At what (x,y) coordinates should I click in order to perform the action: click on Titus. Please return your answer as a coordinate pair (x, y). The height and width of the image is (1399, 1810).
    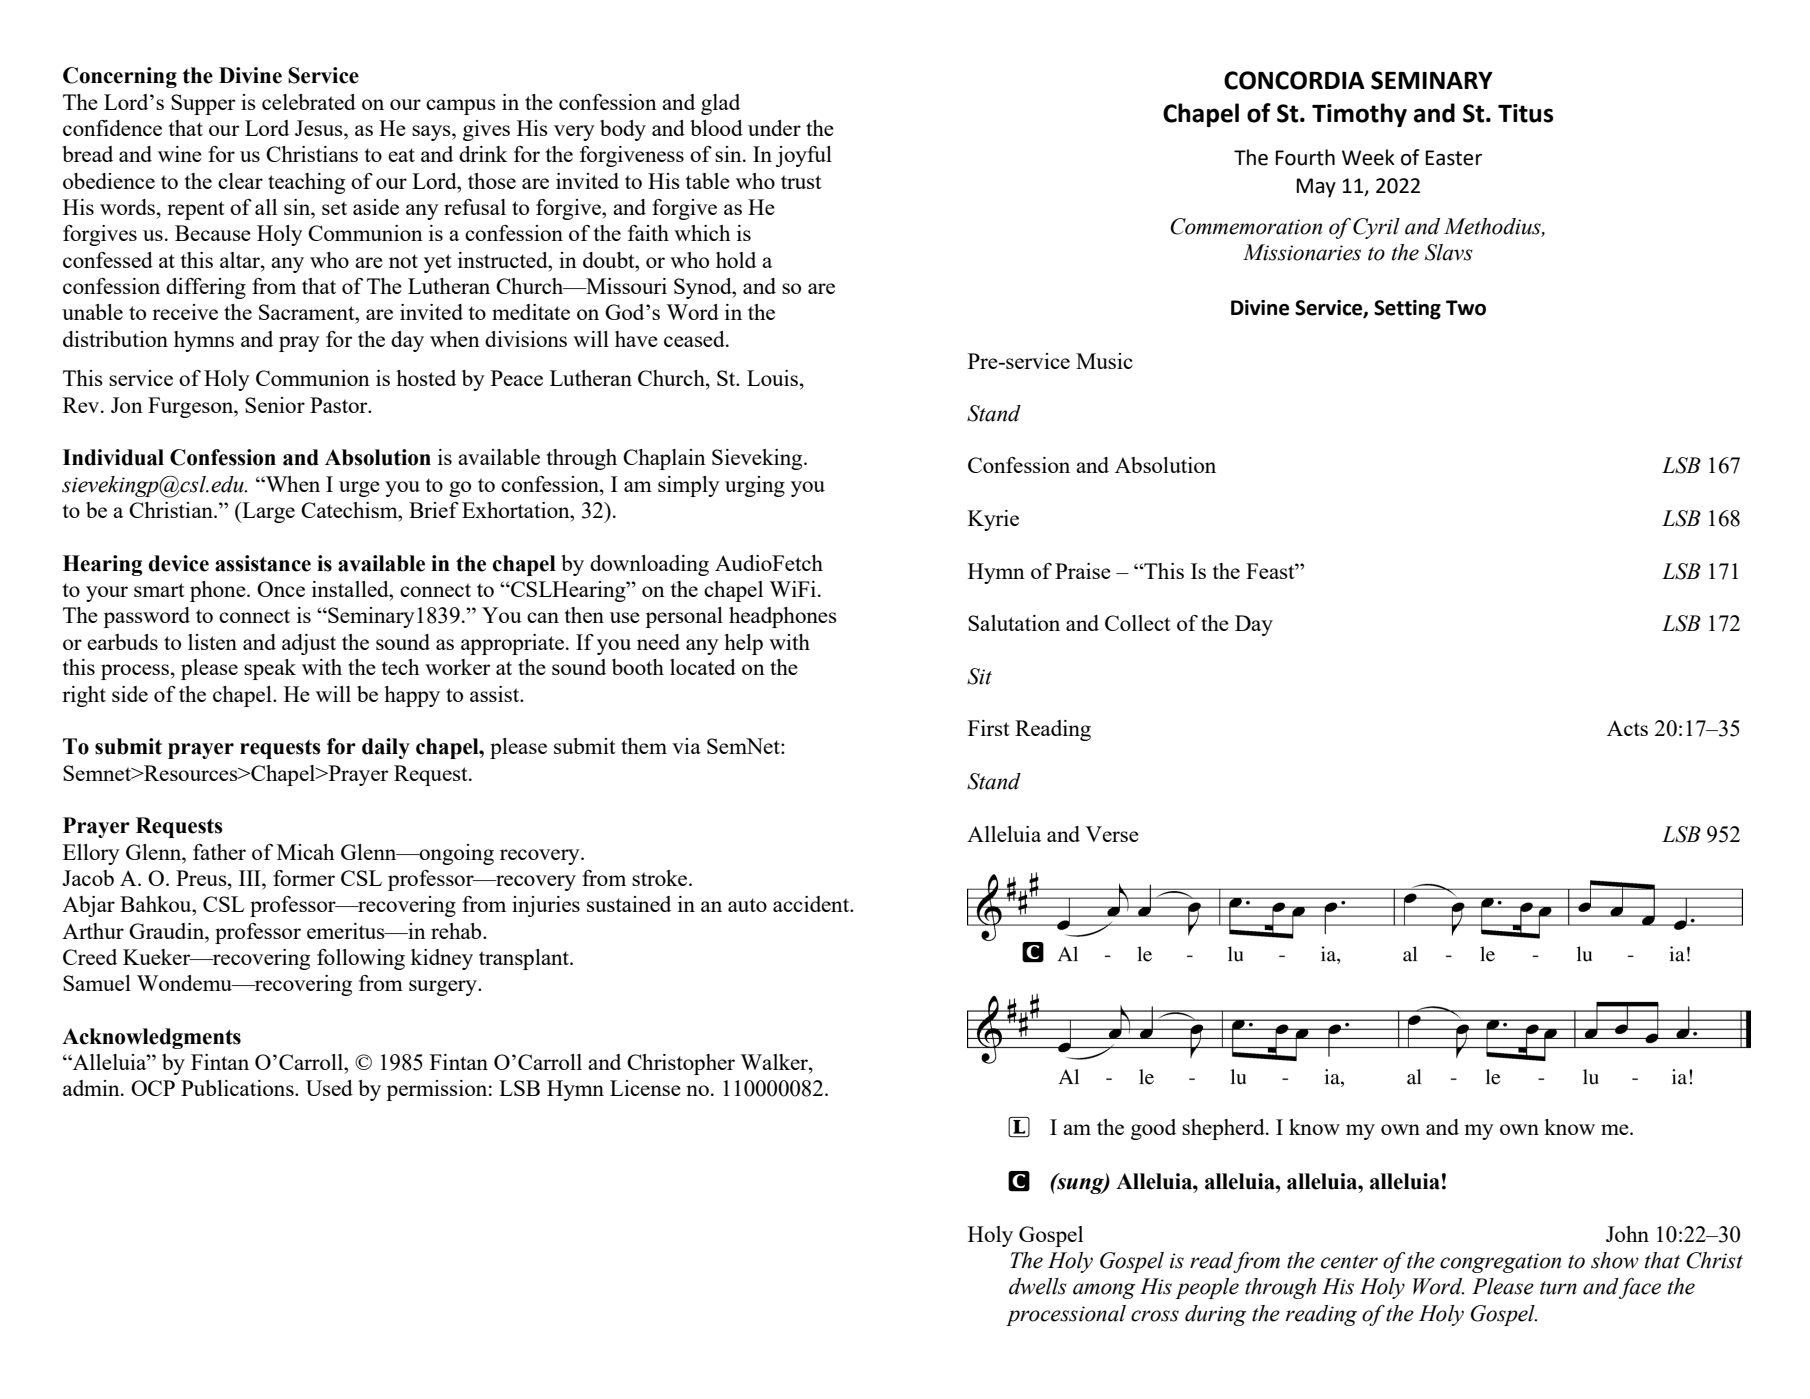
    Looking at the image, I should click on (1526, 113).
